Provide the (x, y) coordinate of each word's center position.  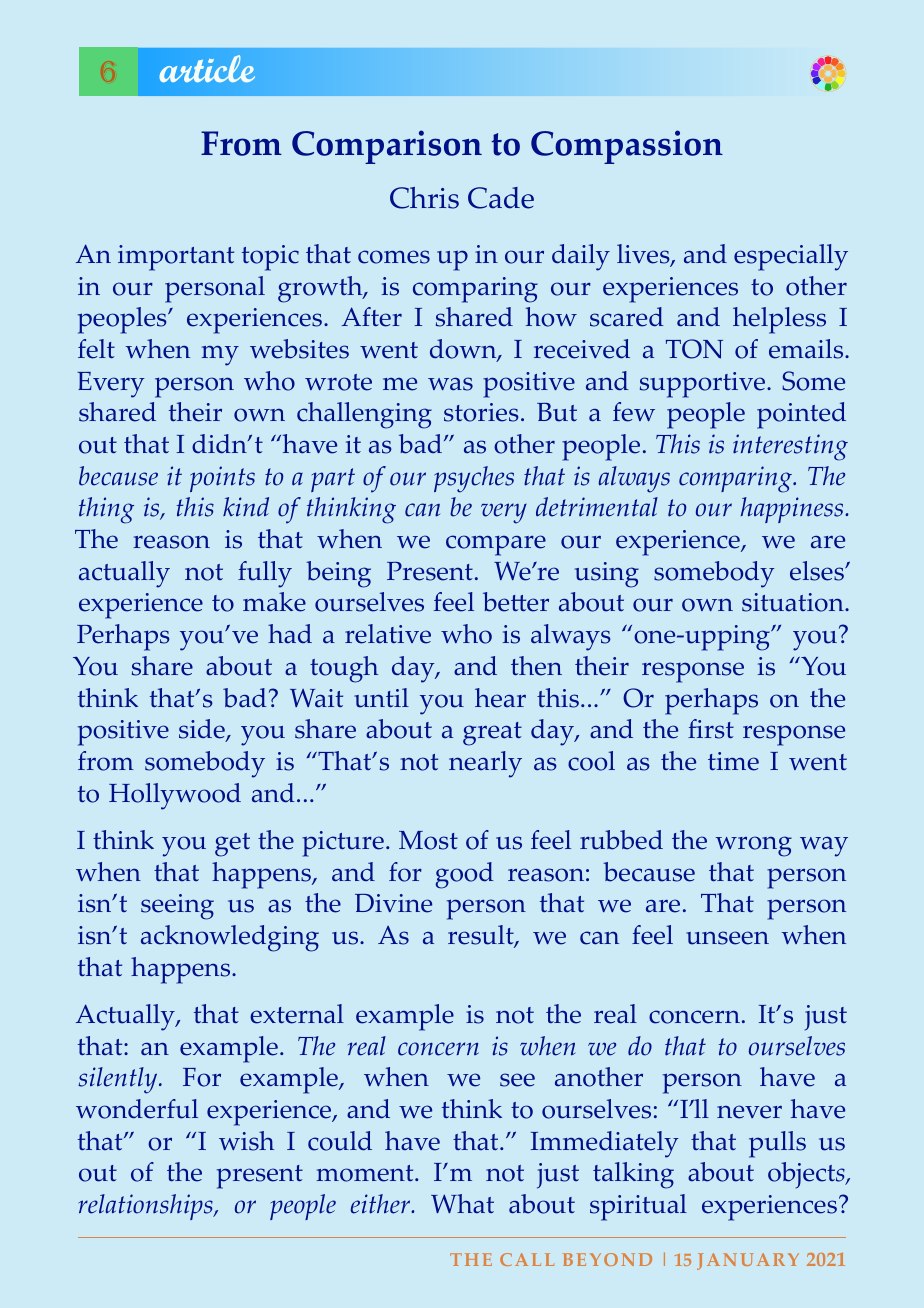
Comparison (387, 147)
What (462, 1204)
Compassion (627, 147)
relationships (147, 1207)
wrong (753, 846)
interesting (790, 447)
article (207, 68)
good (464, 875)
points (222, 479)
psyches (474, 479)
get (232, 845)
